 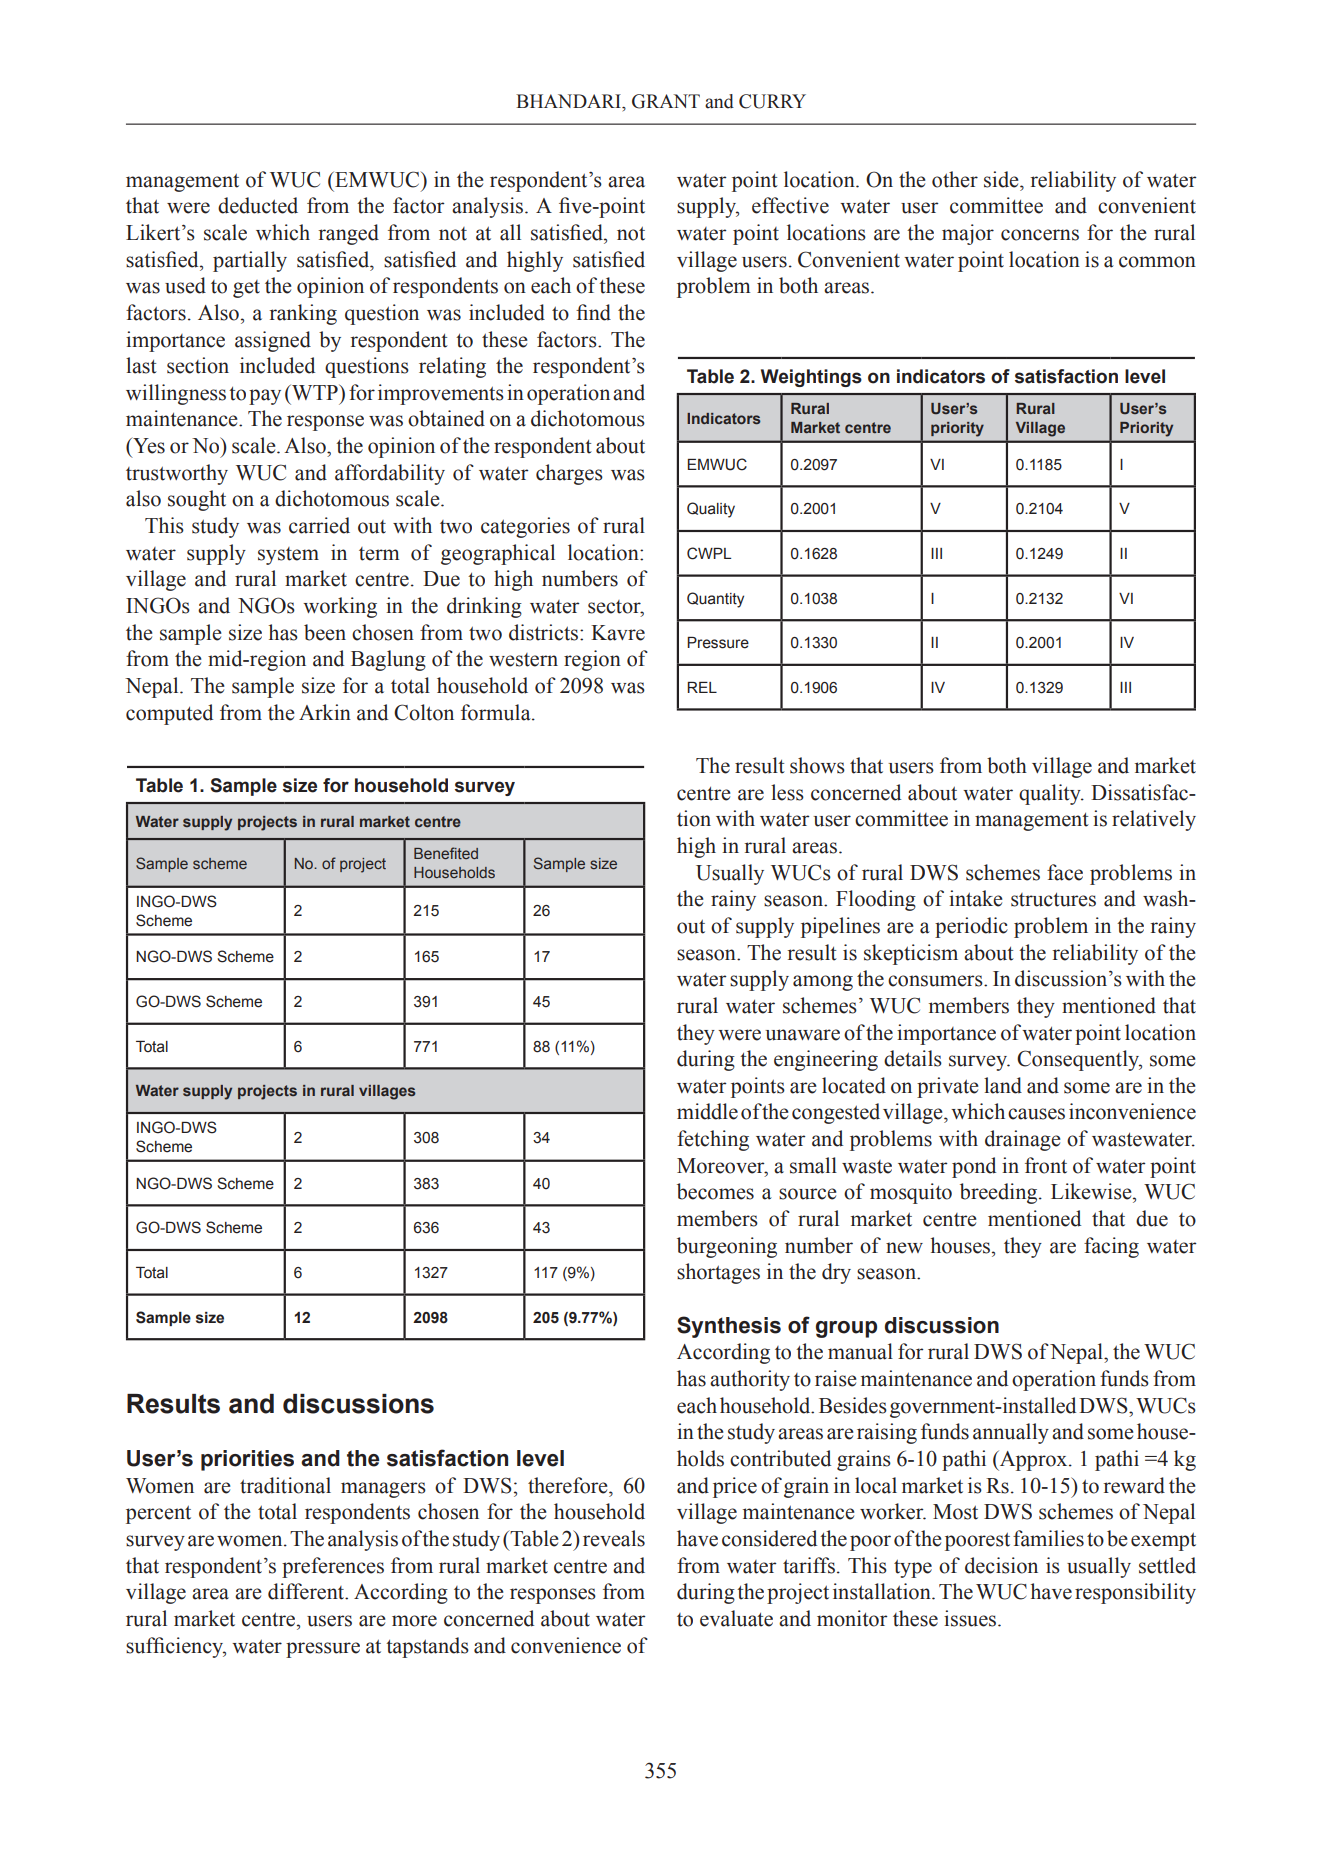 I want to click on becomes, so click(x=715, y=1191).
